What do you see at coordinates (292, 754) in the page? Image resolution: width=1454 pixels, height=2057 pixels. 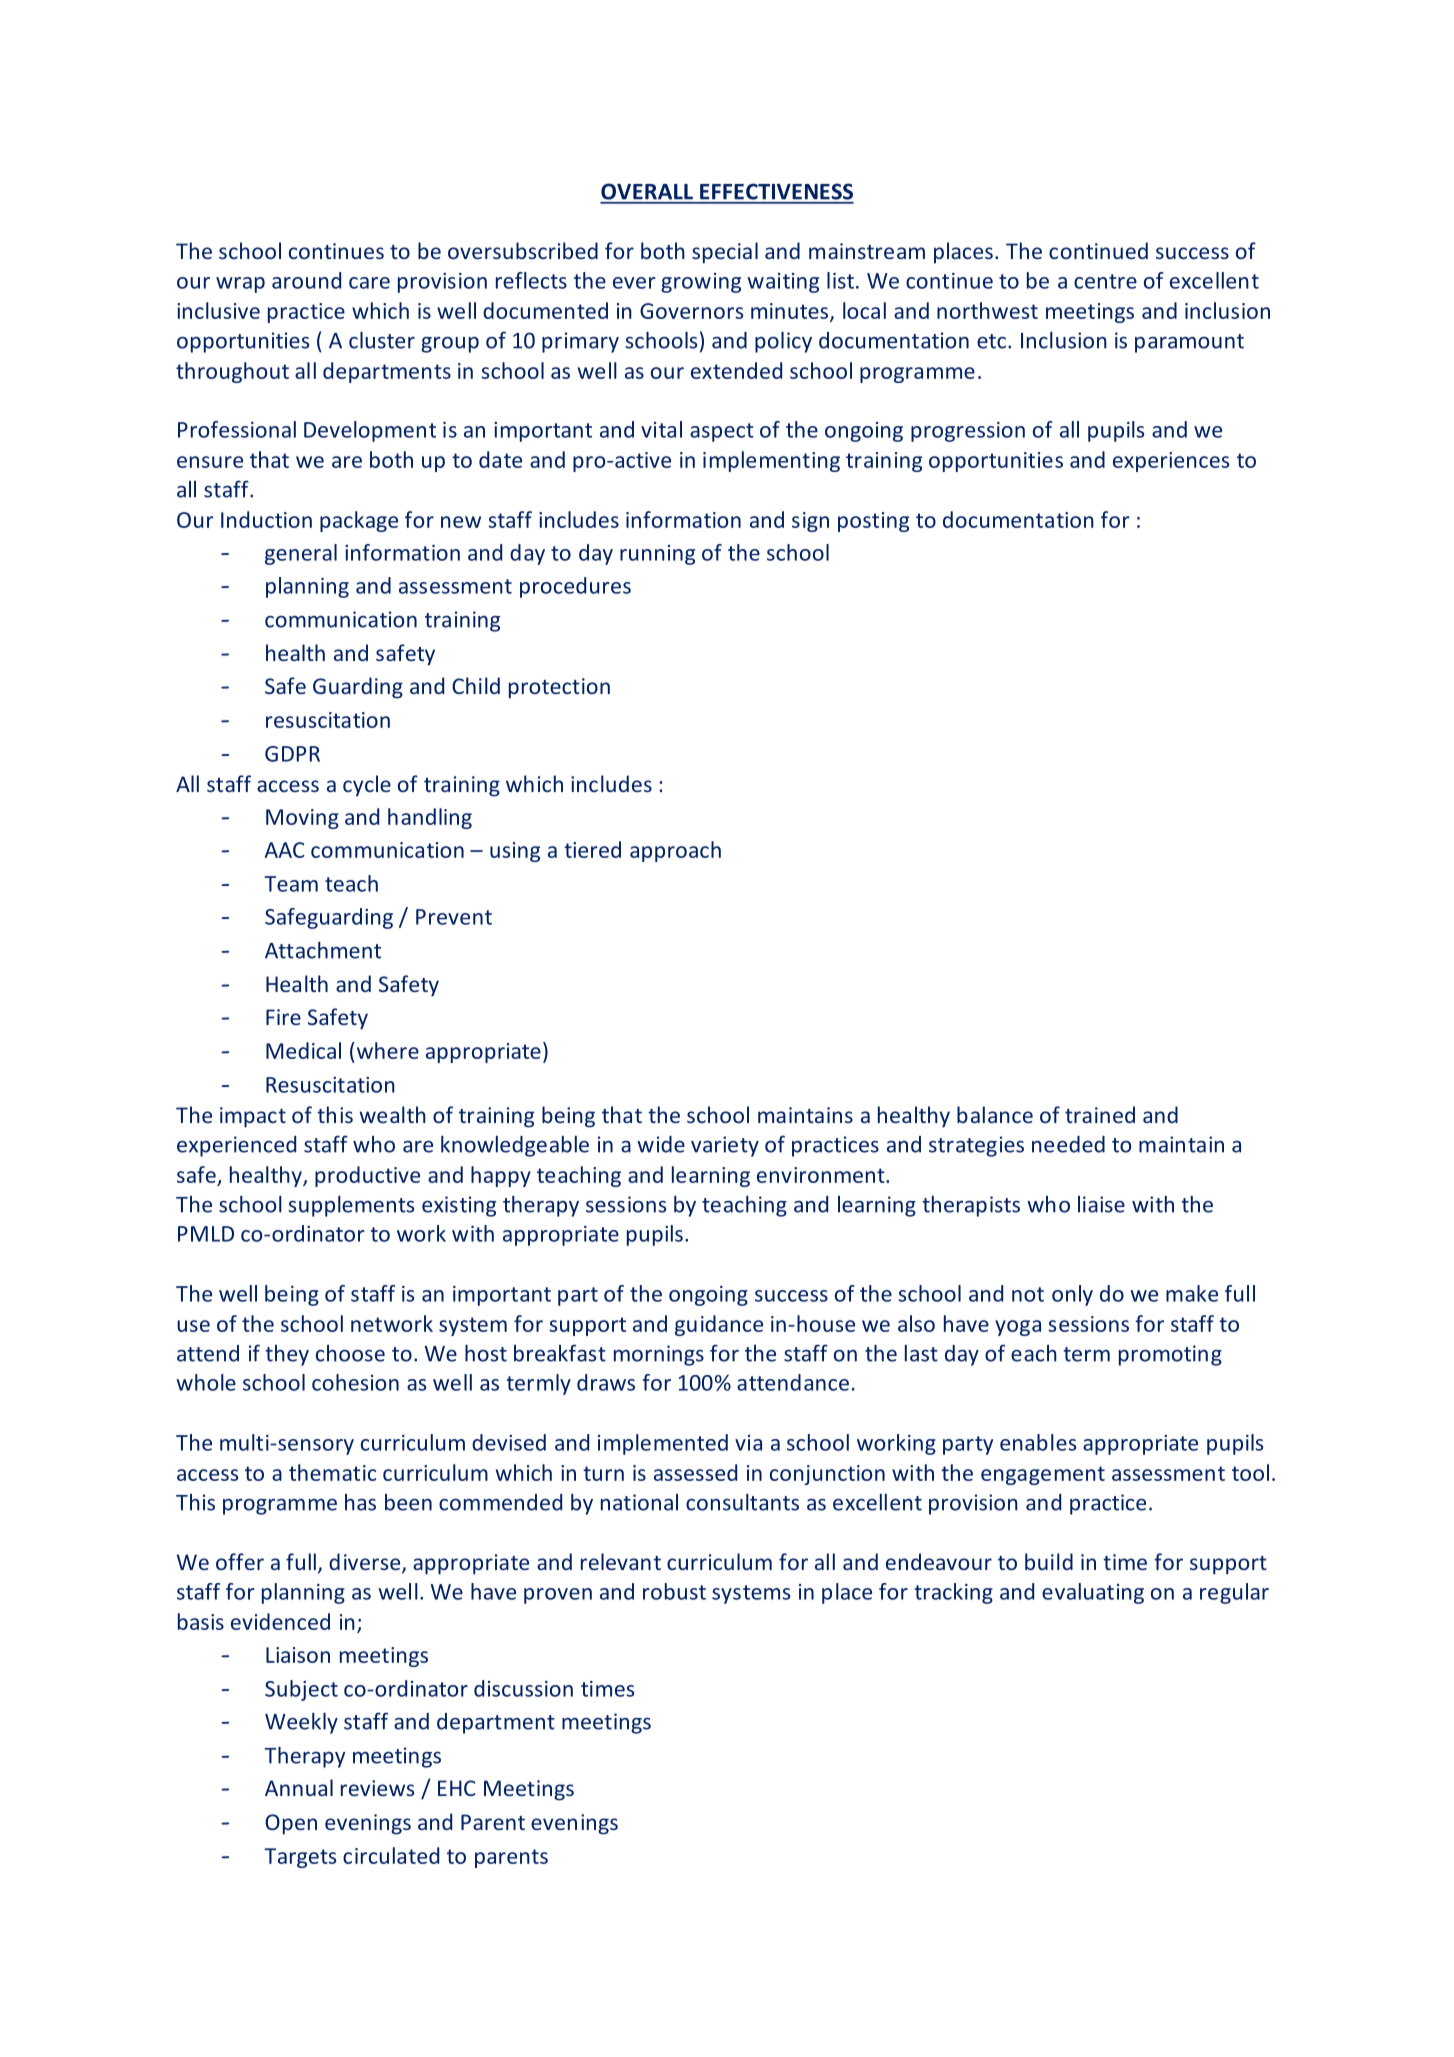 I see `GDPR` at bounding box center [292, 754].
